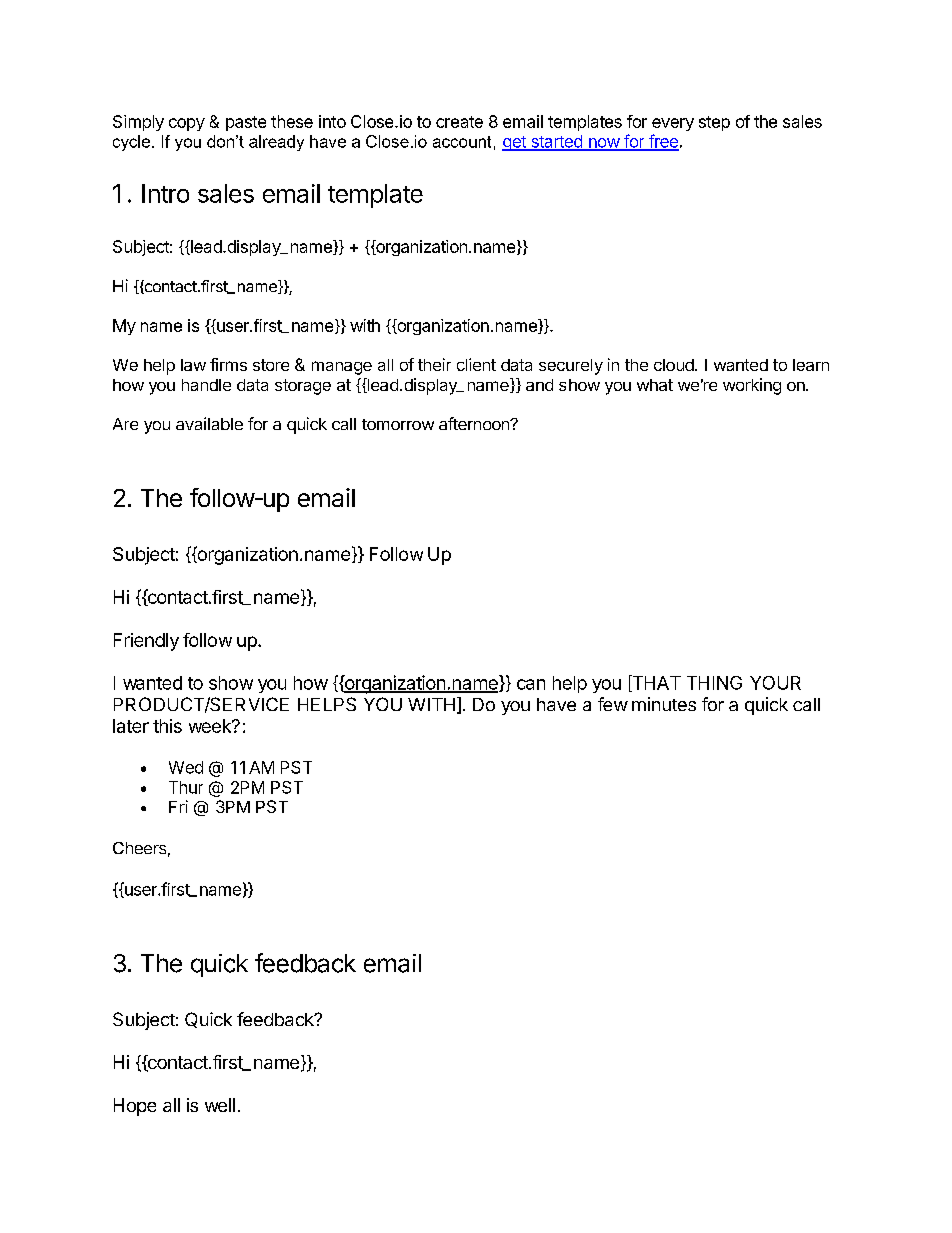 This screenshot has height=1233, width=952. Describe the element at coordinates (714, 123) in the screenshot. I see `step` at that location.
